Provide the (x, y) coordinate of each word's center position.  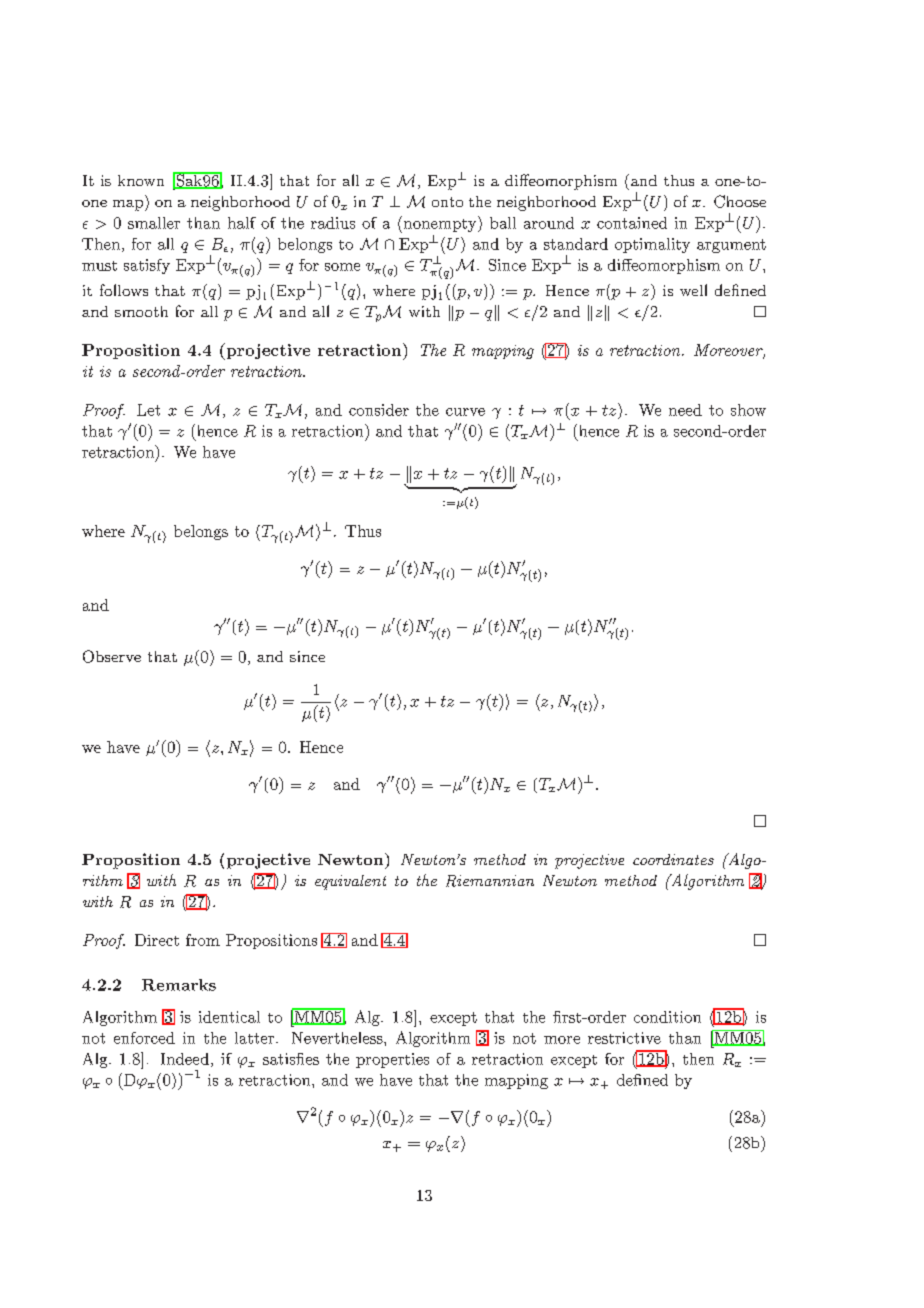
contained (632, 223)
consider (379, 410)
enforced (144, 1038)
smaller (154, 223)
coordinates (673, 859)
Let (148, 410)
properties (392, 1060)
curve (465, 412)
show (748, 410)
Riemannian (490, 881)
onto (447, 202)
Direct (157, 940)
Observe (112, 656)
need (685, 410)
